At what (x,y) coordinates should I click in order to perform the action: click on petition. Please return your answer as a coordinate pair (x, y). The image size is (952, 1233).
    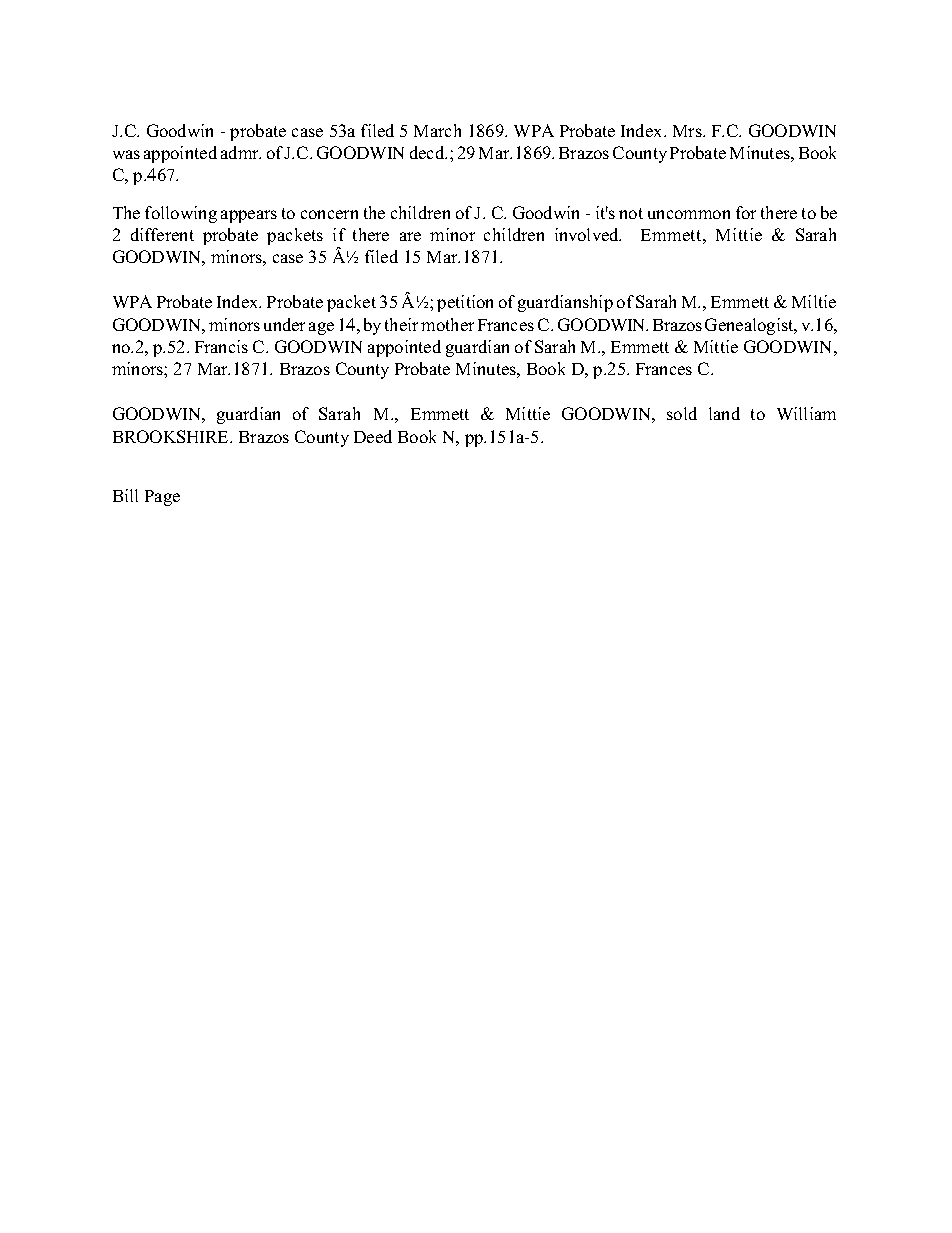
    Looking at the image, I should click on (465, 303).
